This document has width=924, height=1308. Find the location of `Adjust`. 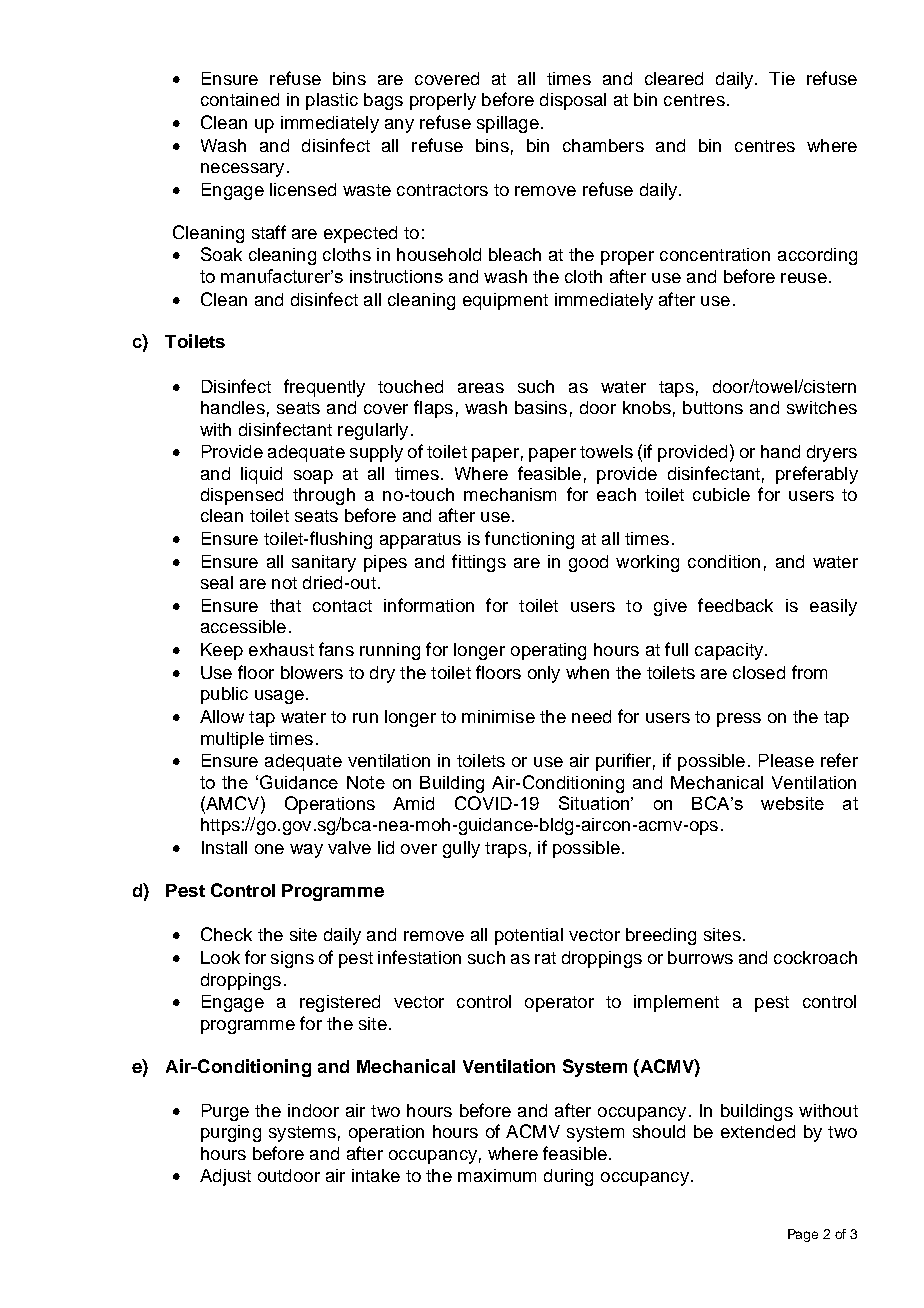

Adjust is located at coordinates (225, 1177).
